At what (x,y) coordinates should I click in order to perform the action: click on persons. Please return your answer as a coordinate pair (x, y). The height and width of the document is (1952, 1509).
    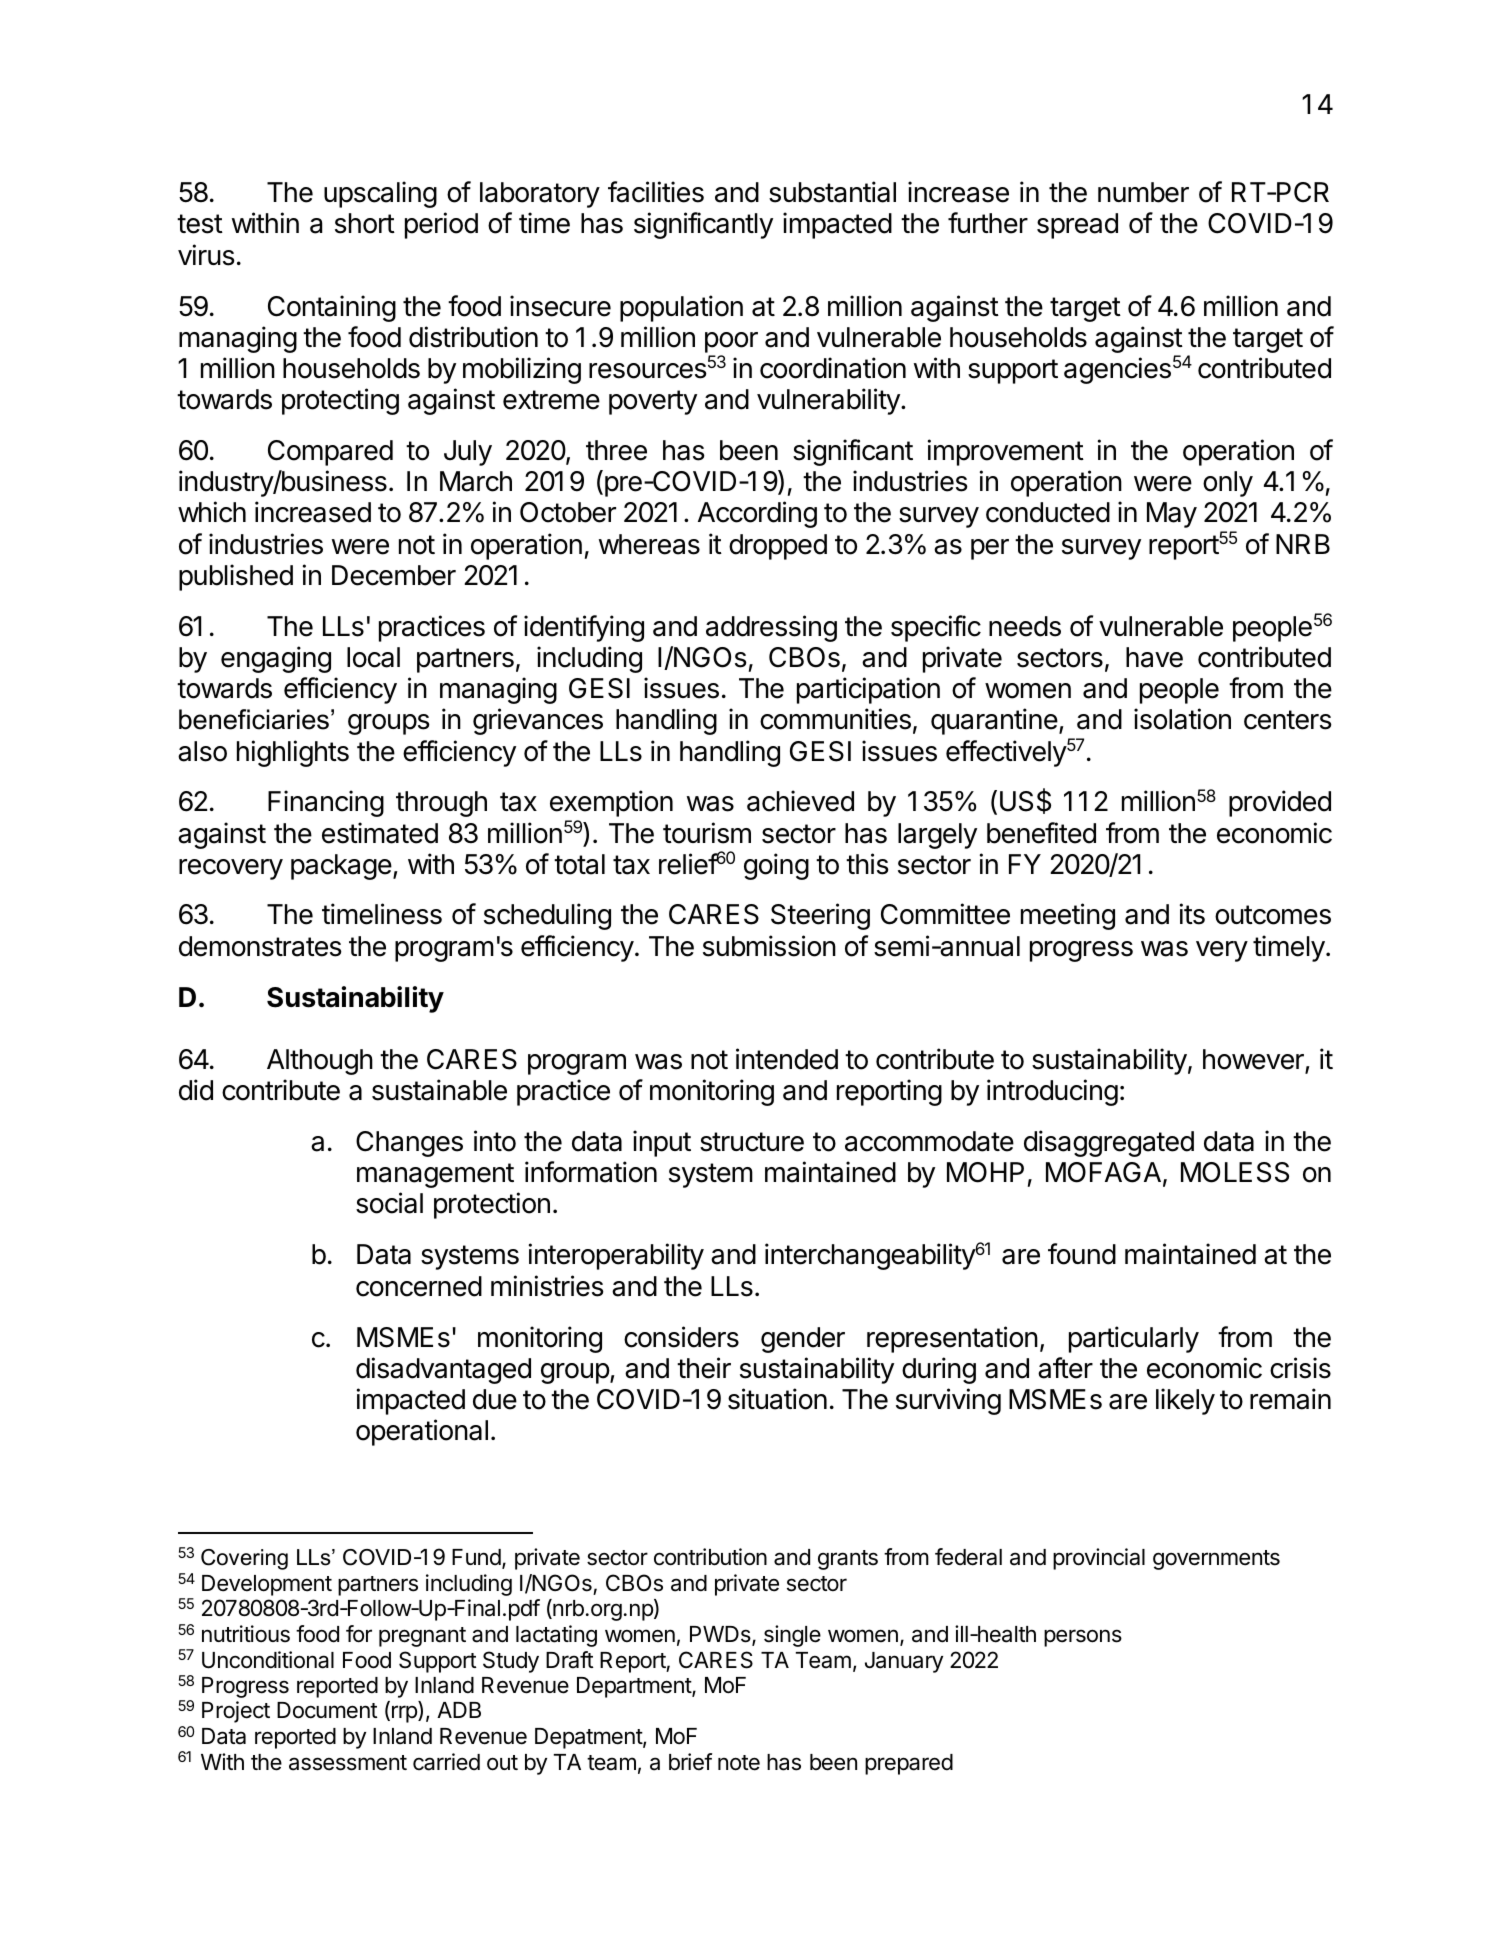
    Looking at the image, I should click on (1083, 1638).
